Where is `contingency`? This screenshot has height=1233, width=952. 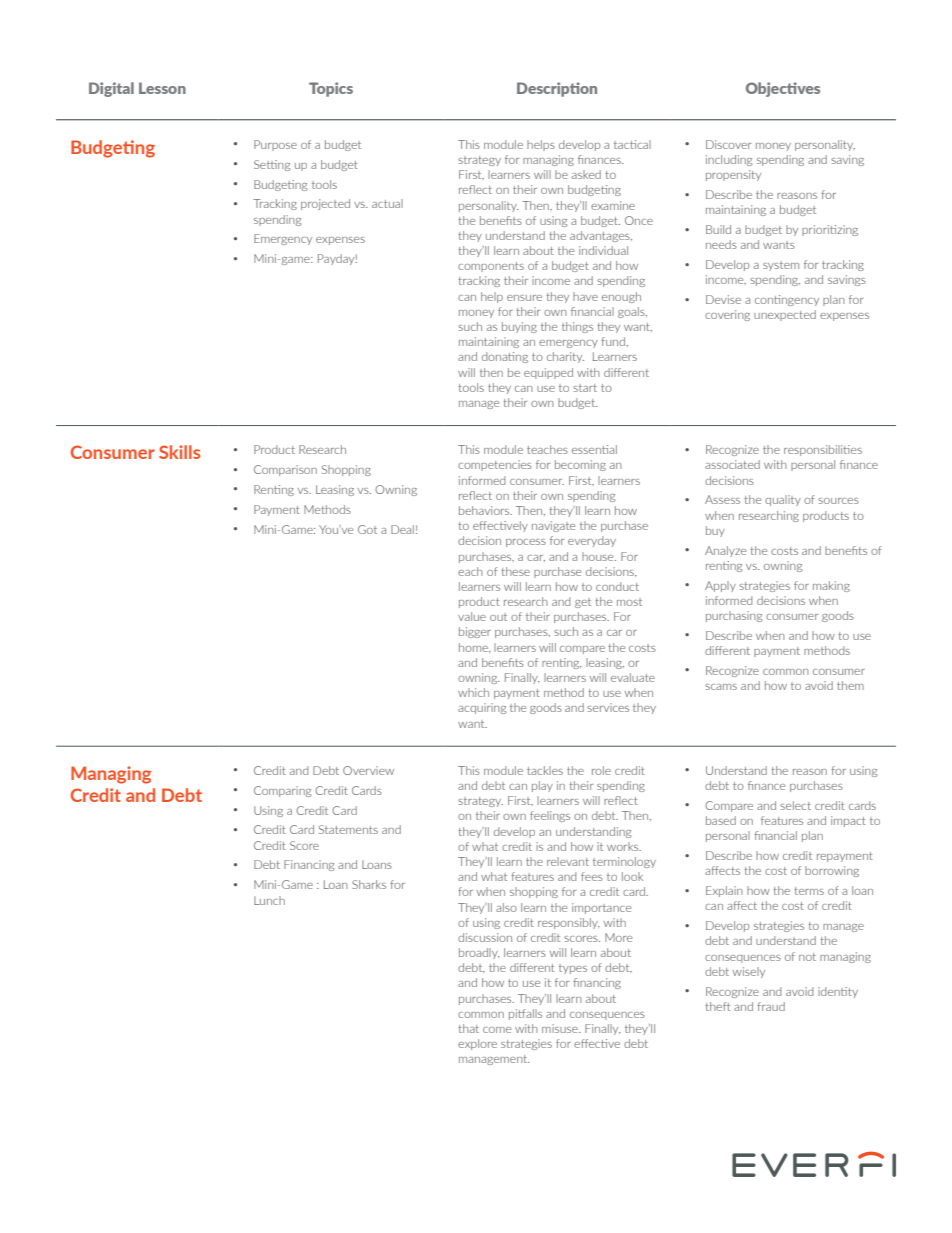
contingency is located at coordinates (787, 300).
